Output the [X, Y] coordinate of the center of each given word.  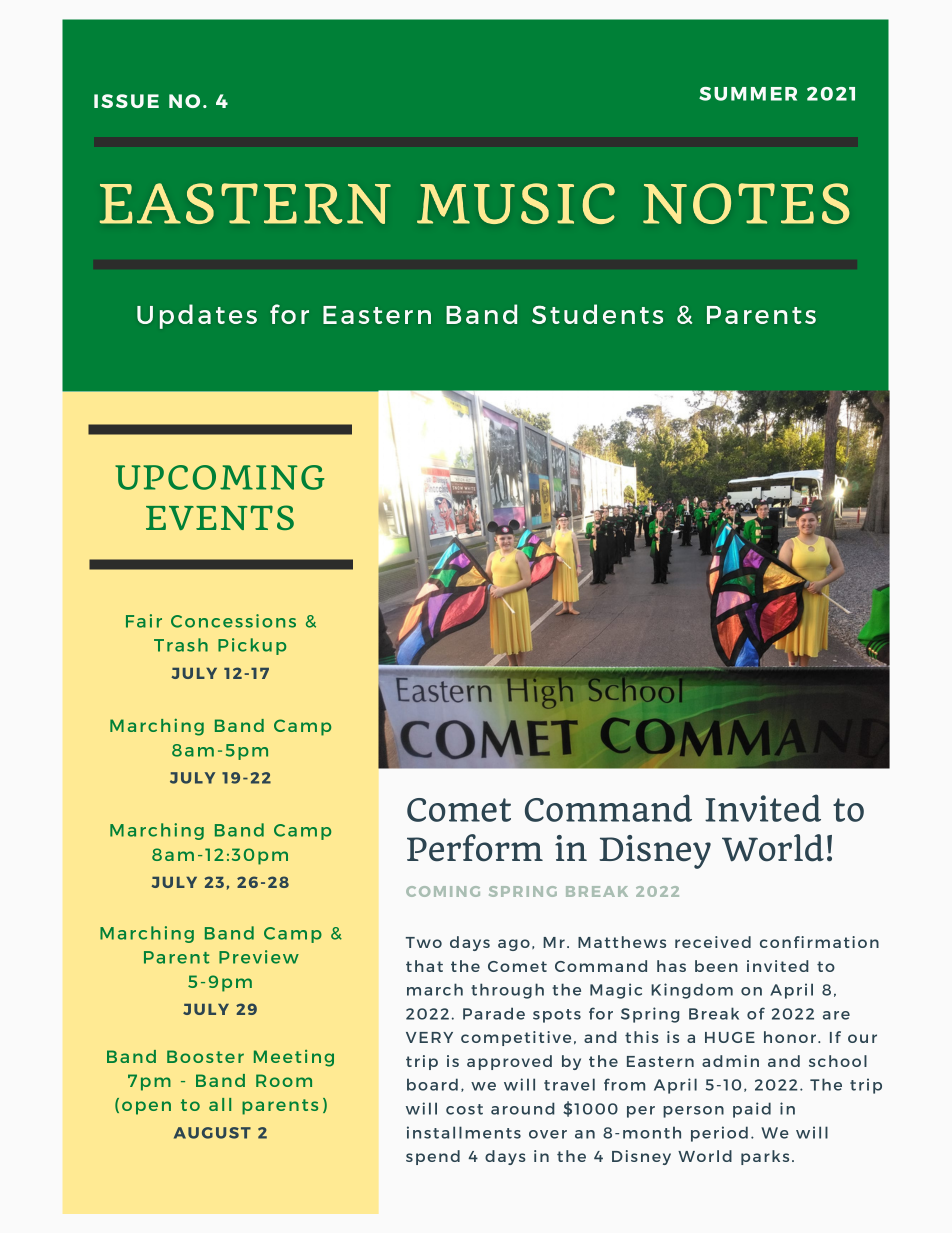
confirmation [819, 942]
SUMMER [748, 94]
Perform [475, 848]
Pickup [252, 646]
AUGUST [212, 1133]
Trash [181, 645]
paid [752, 1110]
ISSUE [126, 101]
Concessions [233, 621]
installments [464, 1132]
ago [514, 945]
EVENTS [220, 517]
